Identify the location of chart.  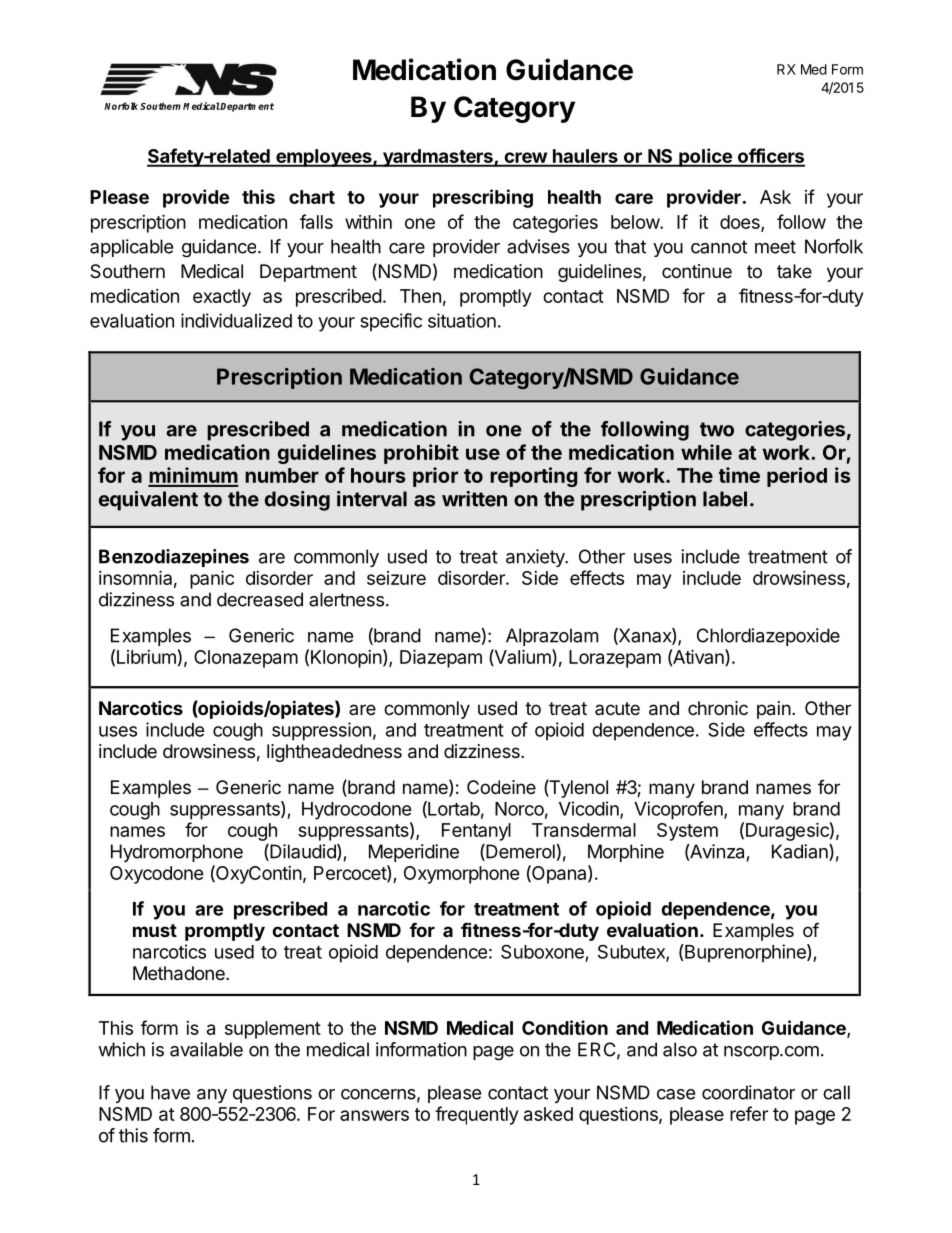
(312, 197).
